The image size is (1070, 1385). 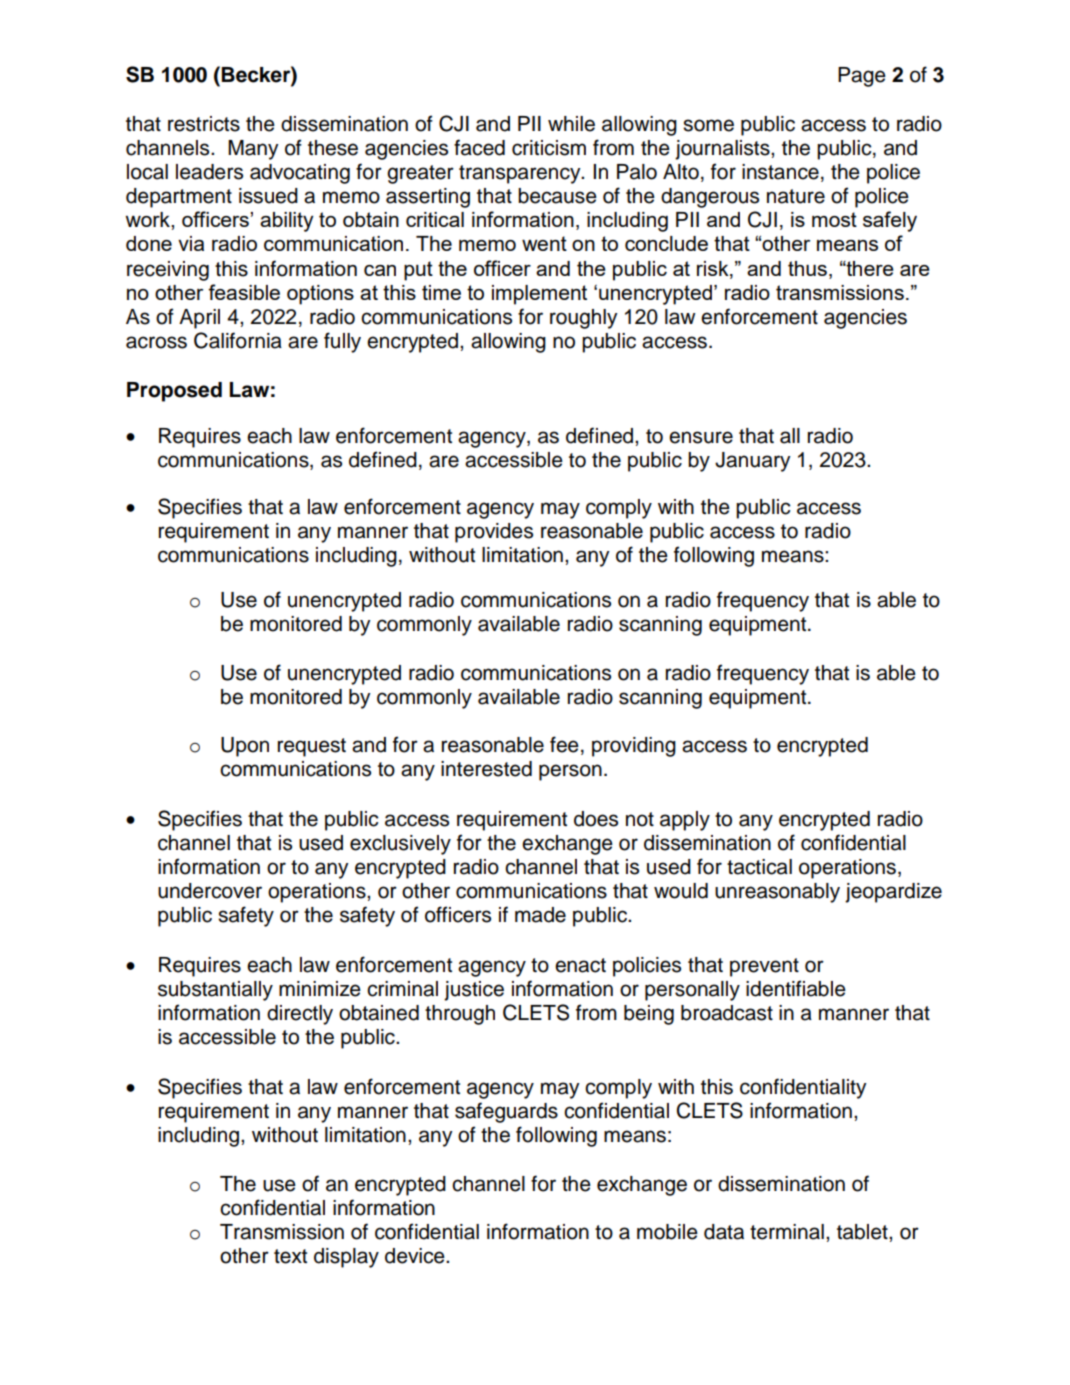 I want to click on while, so click(x=571, y=124).
